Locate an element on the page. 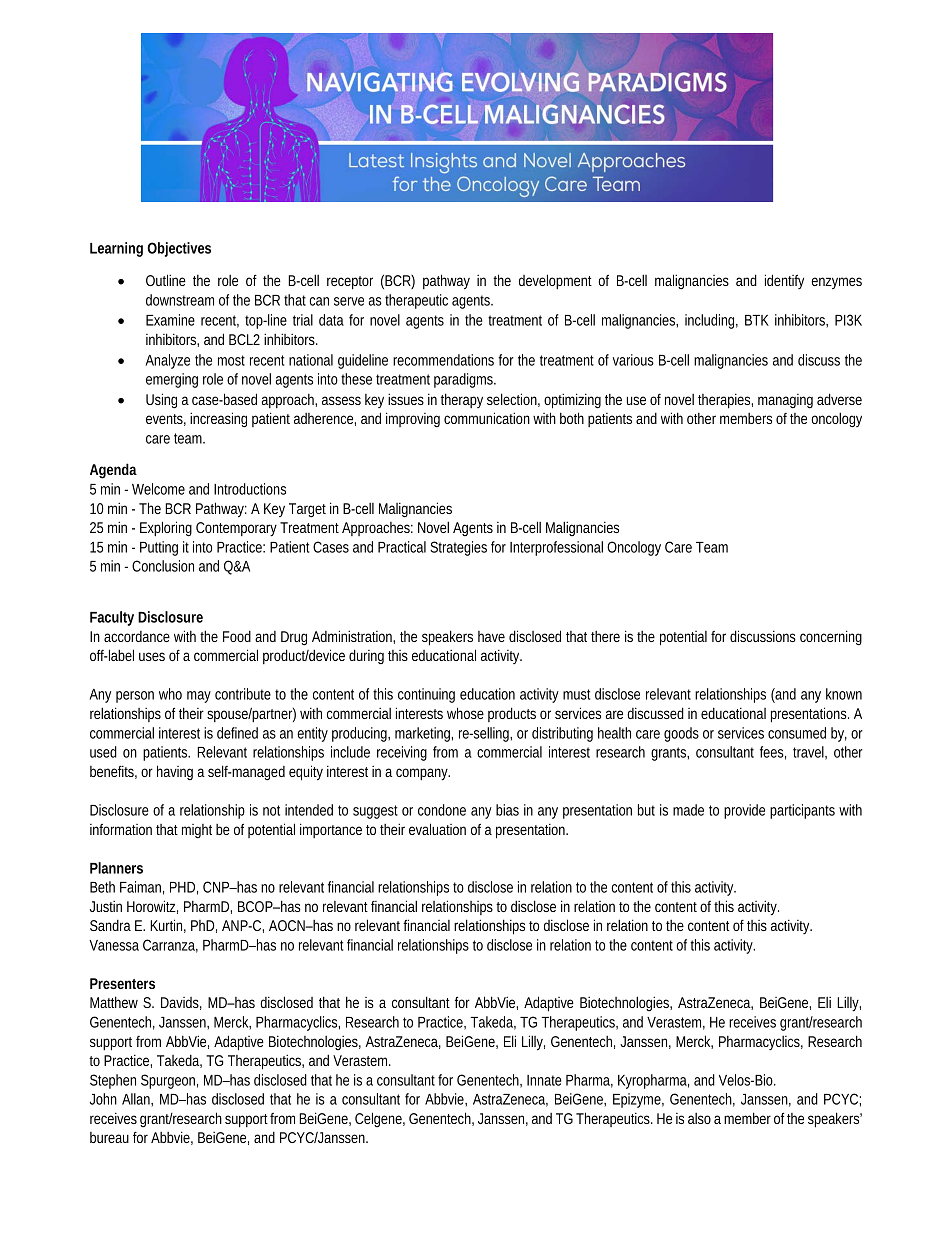 The width and height of the page is (952, 1233). also is located at coordinates (699, 1118).
